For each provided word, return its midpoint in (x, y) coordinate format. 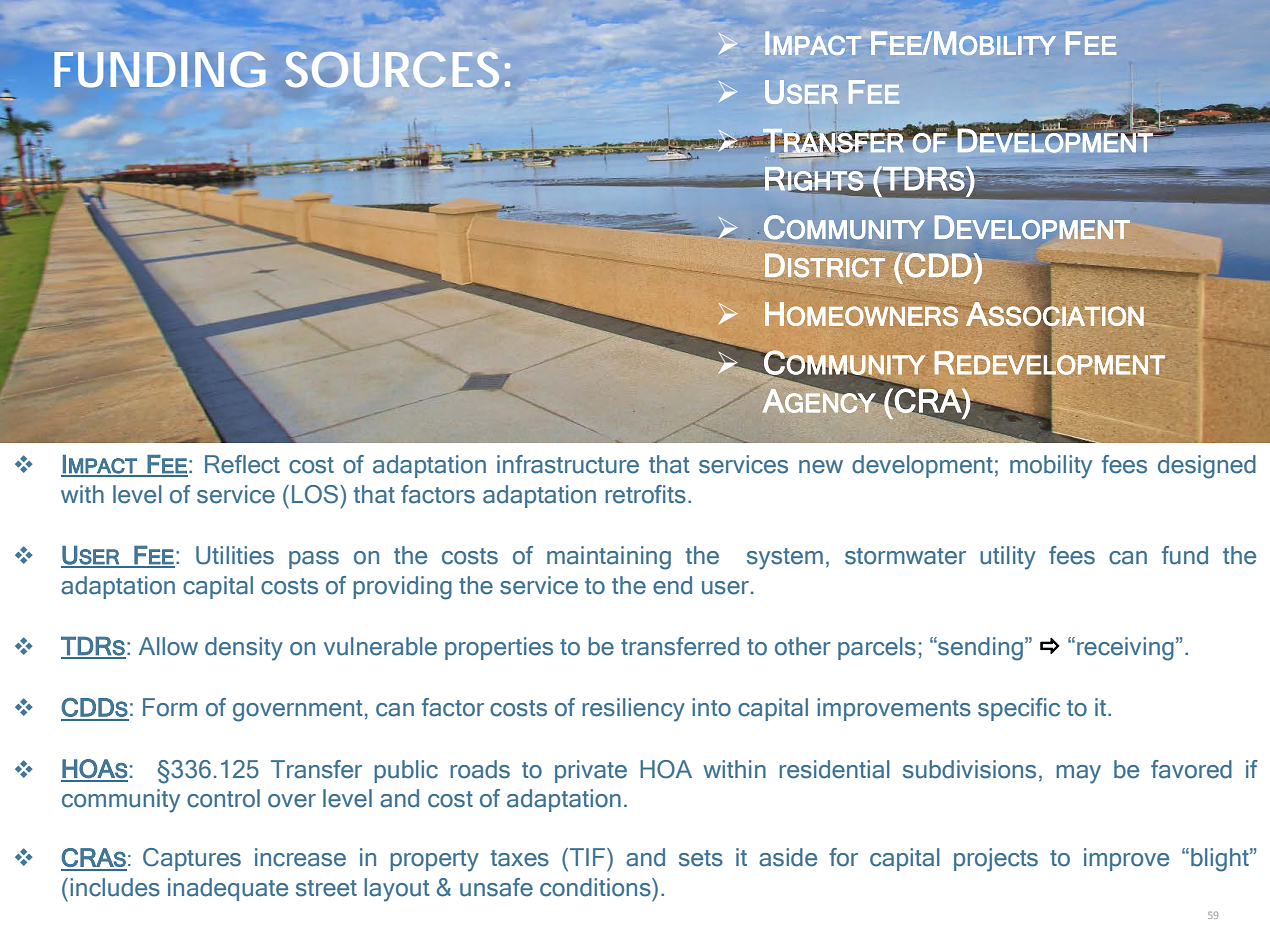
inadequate (228, 889)
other (803, 646)
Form (170, 707)
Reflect (242, 464)
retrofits (645, 494)
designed (1207, 467)
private (591, 771)
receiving (1125, 649)
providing (402, 588)
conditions (596, 887)
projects (996, 860)
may (1078, 774)
